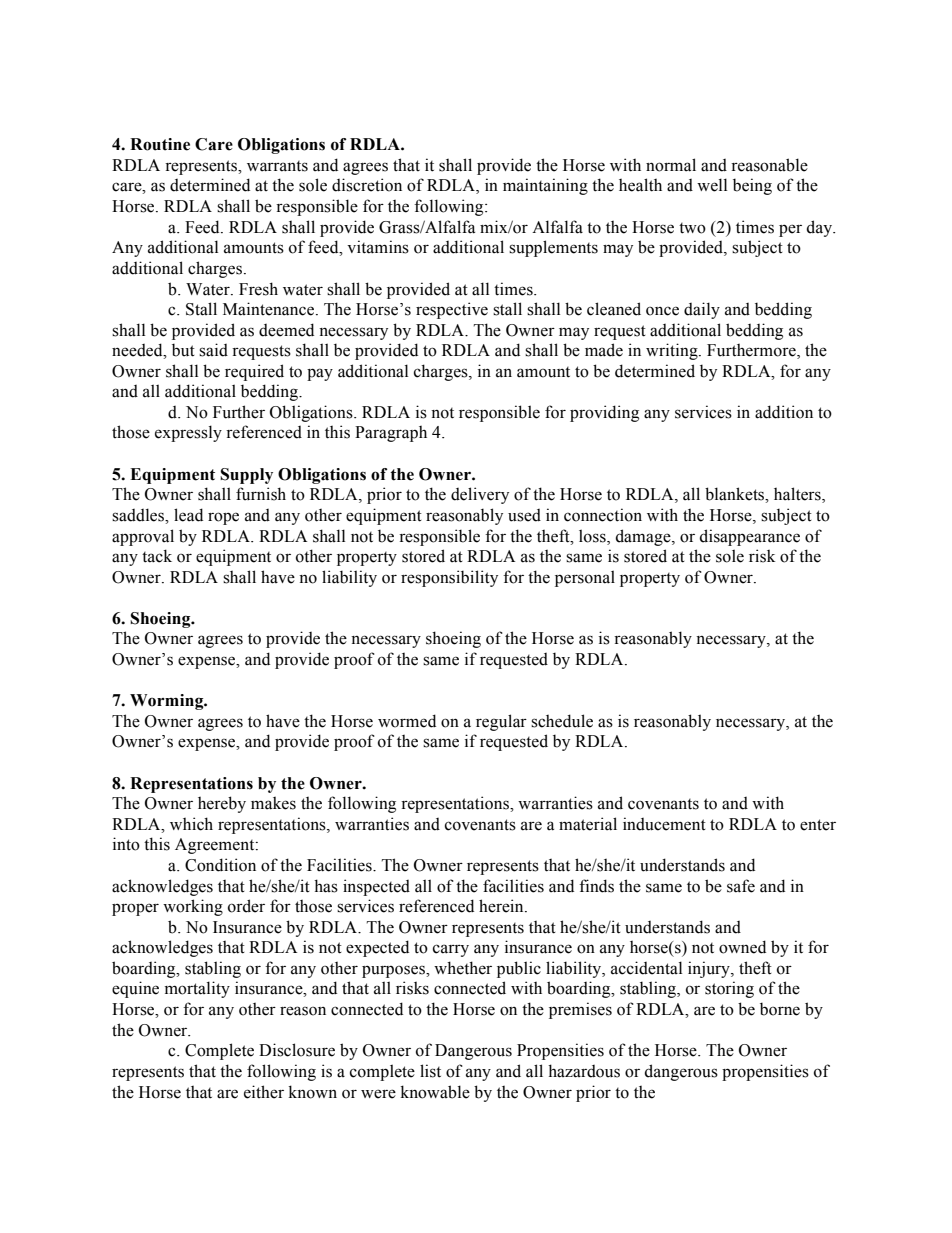 This screenshot has height=1233, width=952. What do you see at coordinates (160, 144) in the screenshot?
I see `Routine` at bounding box center [160, 144].
